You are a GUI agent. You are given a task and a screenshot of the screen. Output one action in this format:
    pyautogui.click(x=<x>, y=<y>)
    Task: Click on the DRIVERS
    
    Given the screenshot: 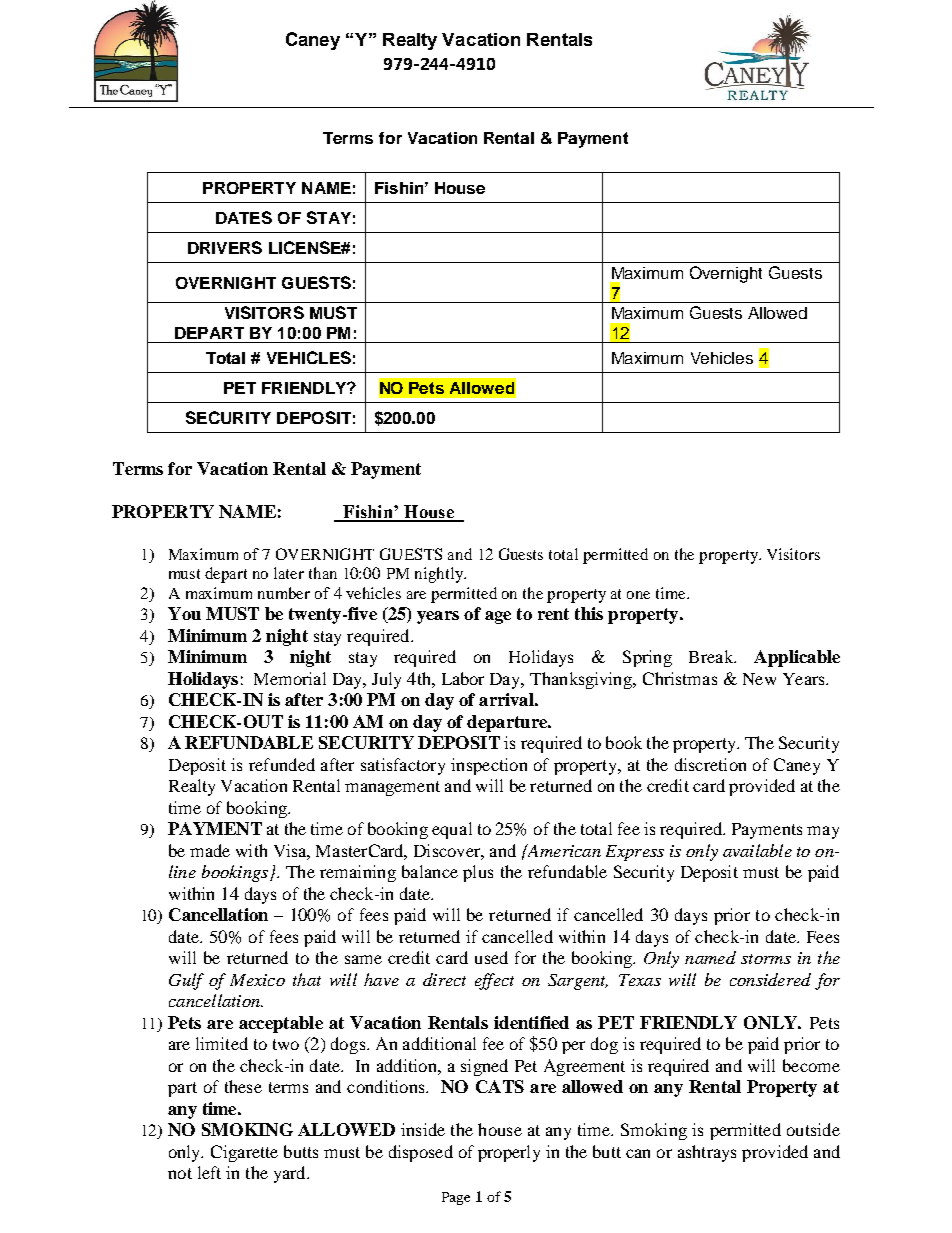 What is the action you would take?
    pyautogui.click(x=225, y=247)
